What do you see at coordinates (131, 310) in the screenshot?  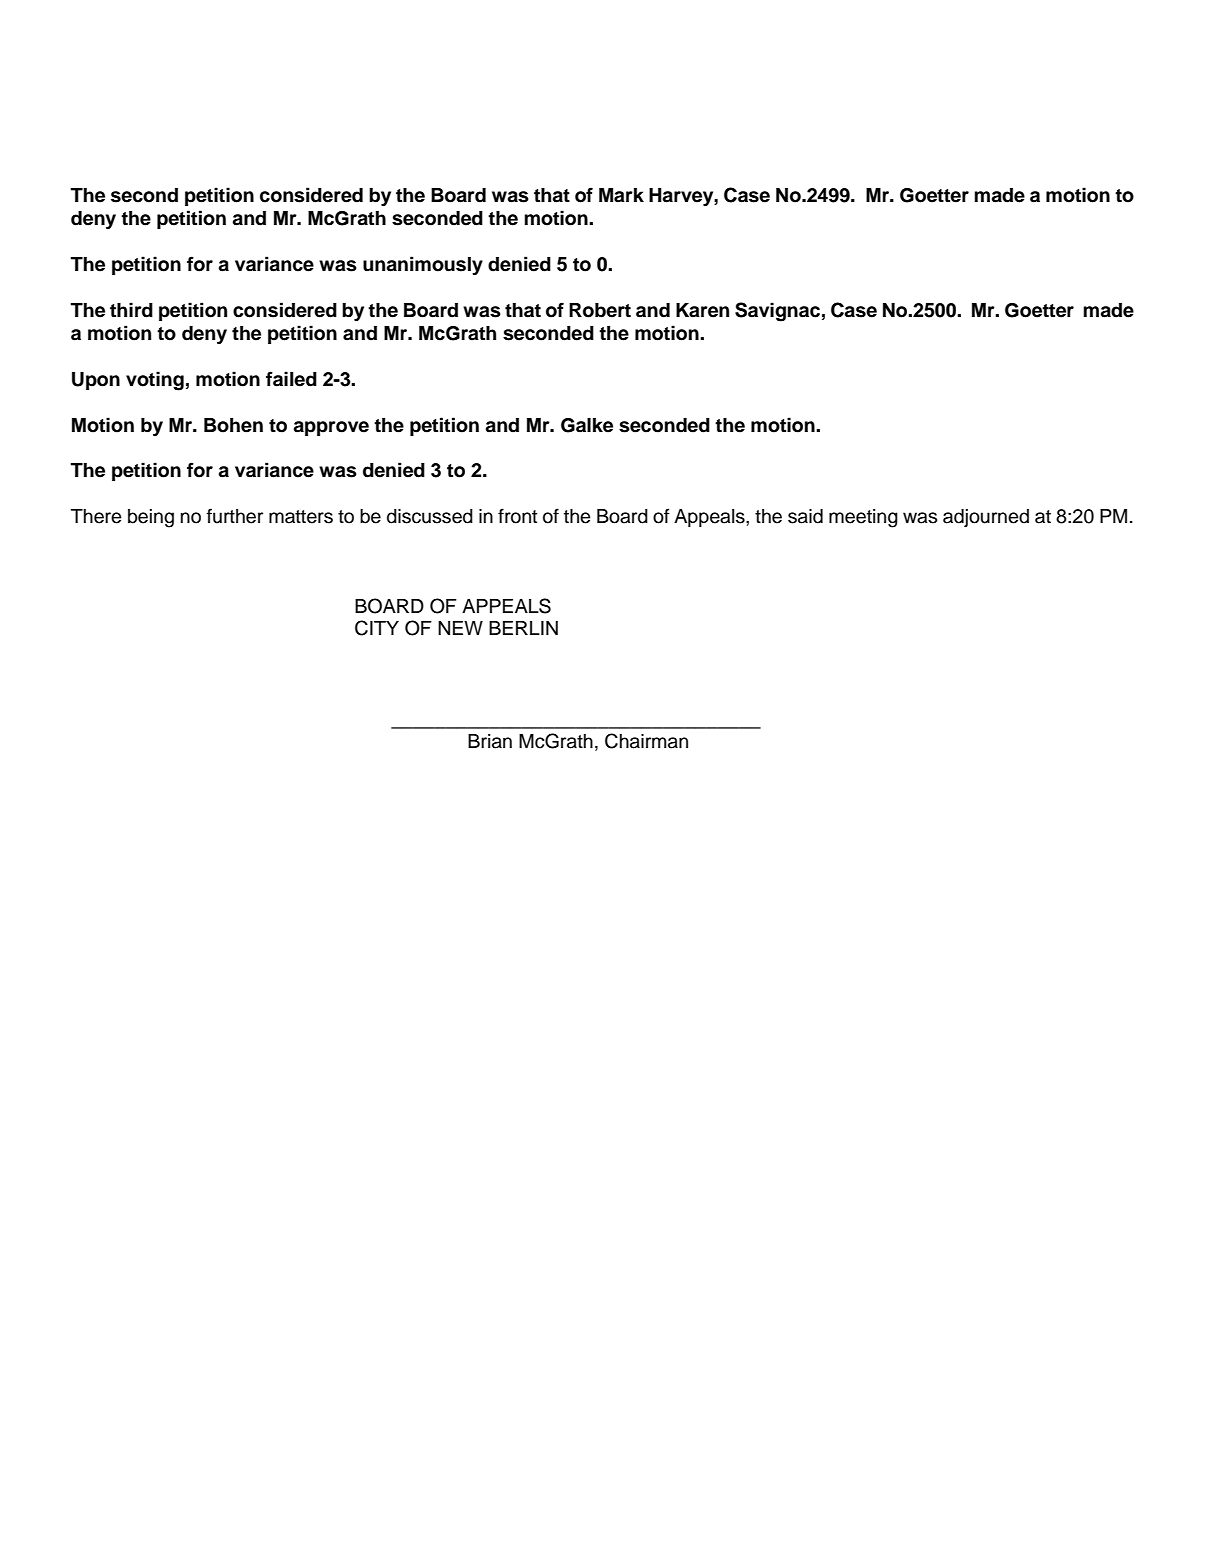 I see `third` at bounding box center [131, 310].
